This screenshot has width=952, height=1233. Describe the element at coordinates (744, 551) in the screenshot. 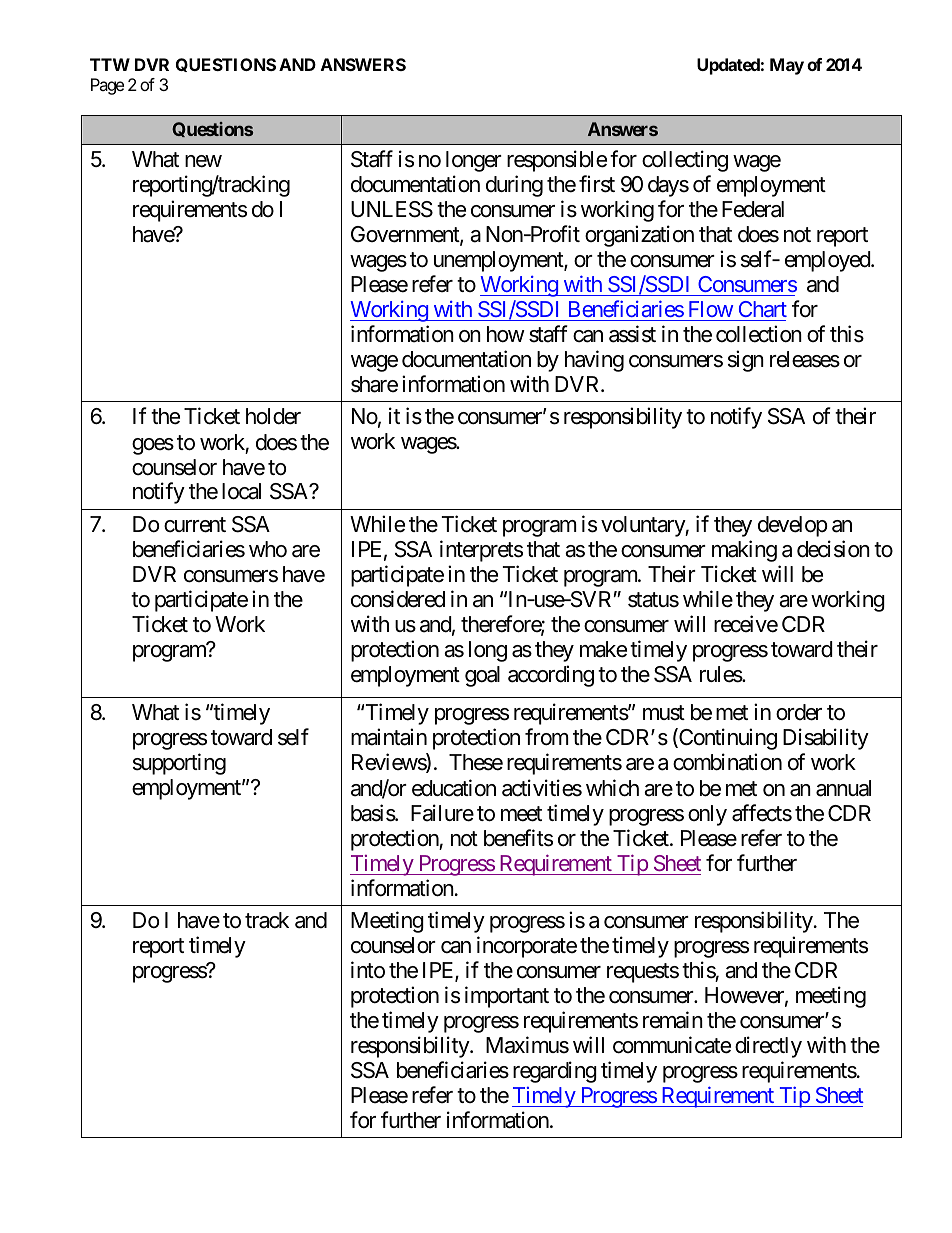

I see `making` at that location.
